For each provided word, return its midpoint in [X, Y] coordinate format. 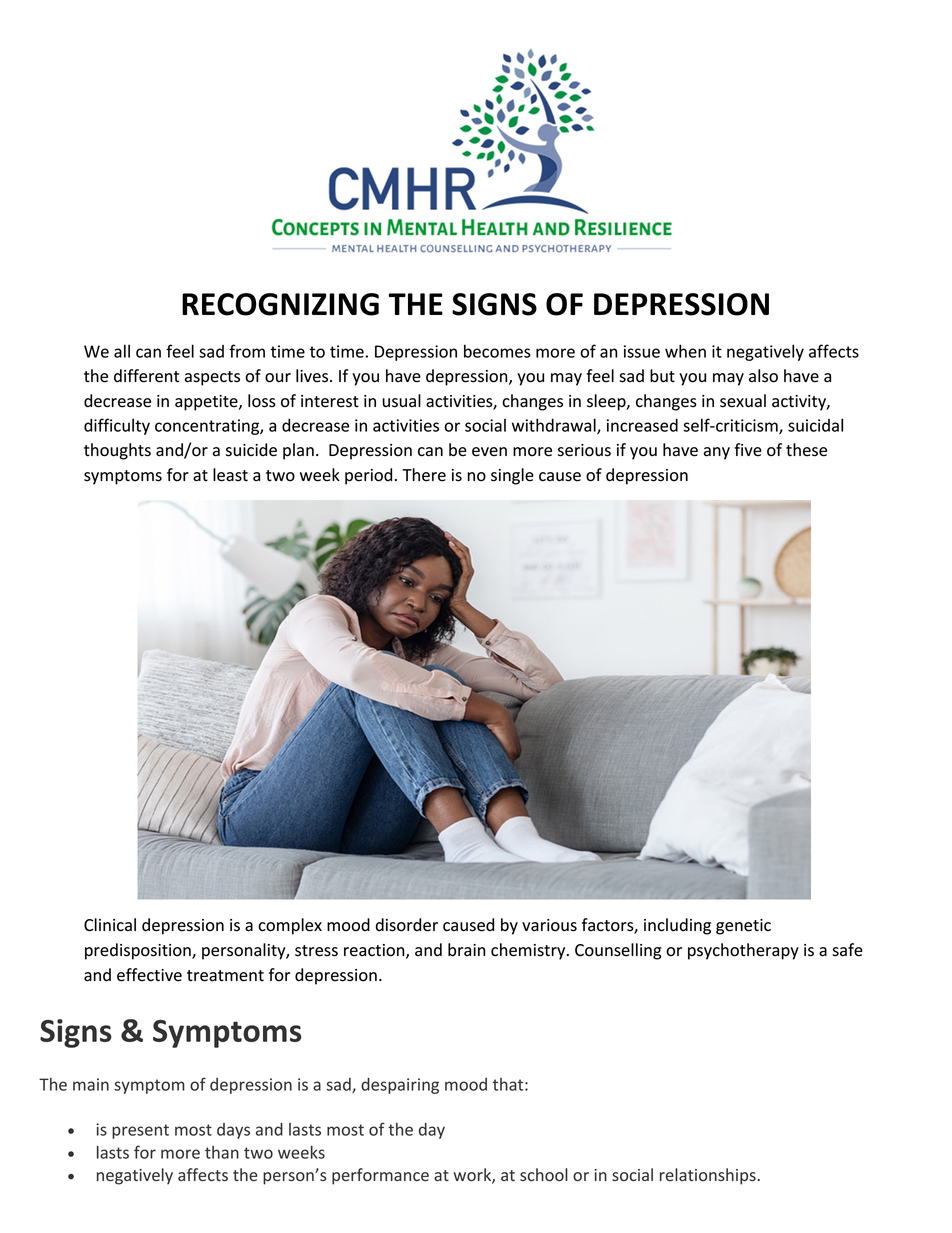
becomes [497, 351]
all [122, 351]
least [230, 475]
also [763, 376]
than [222, 1152]
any [716, 453]
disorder [407, 925]
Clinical [110, 925]
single [512, 476]
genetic [743, 927]
